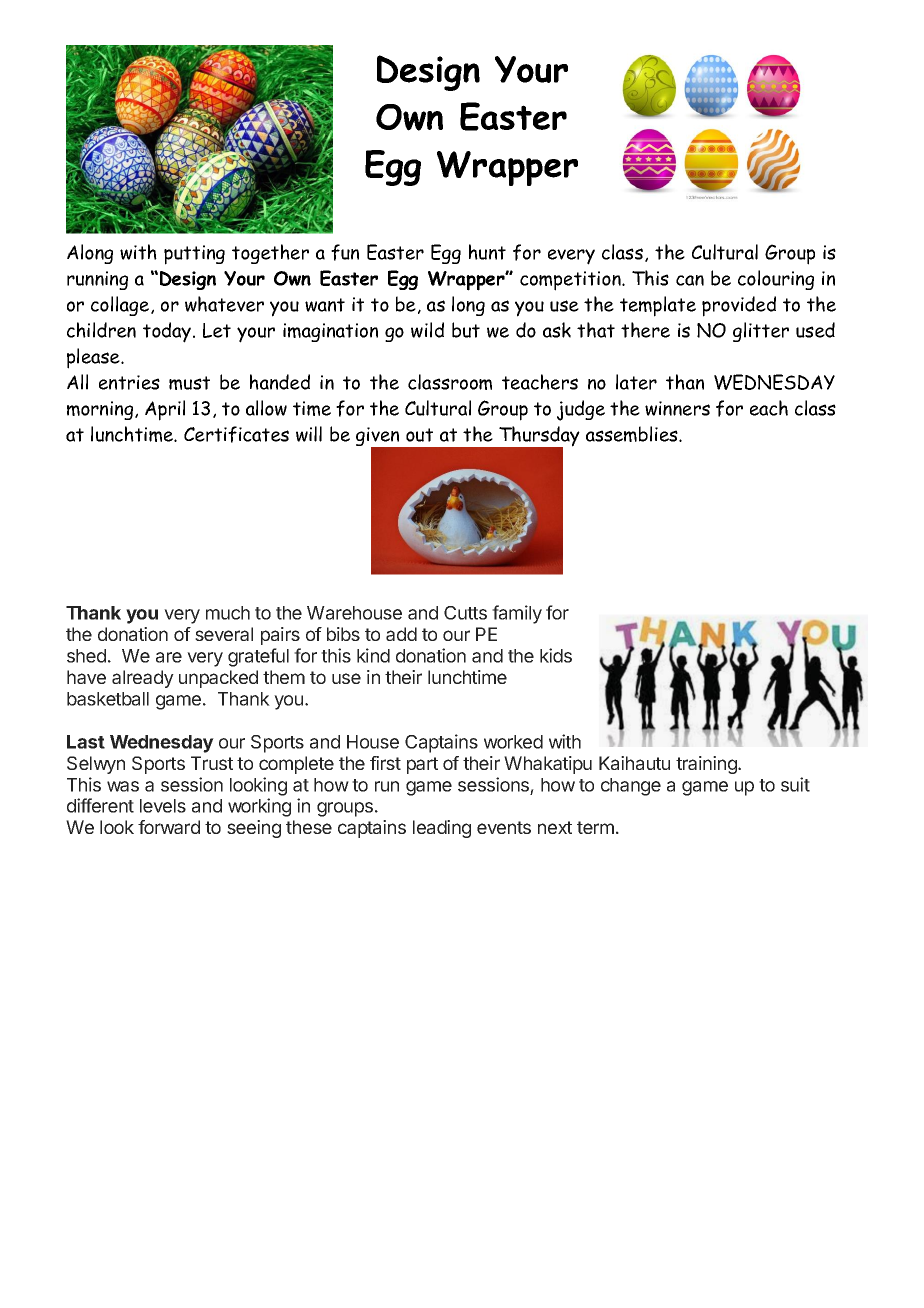 The image size is (924, 1308). Describe the element at coordinates (517, 614) in the screenshot. I see `family` at that location.
